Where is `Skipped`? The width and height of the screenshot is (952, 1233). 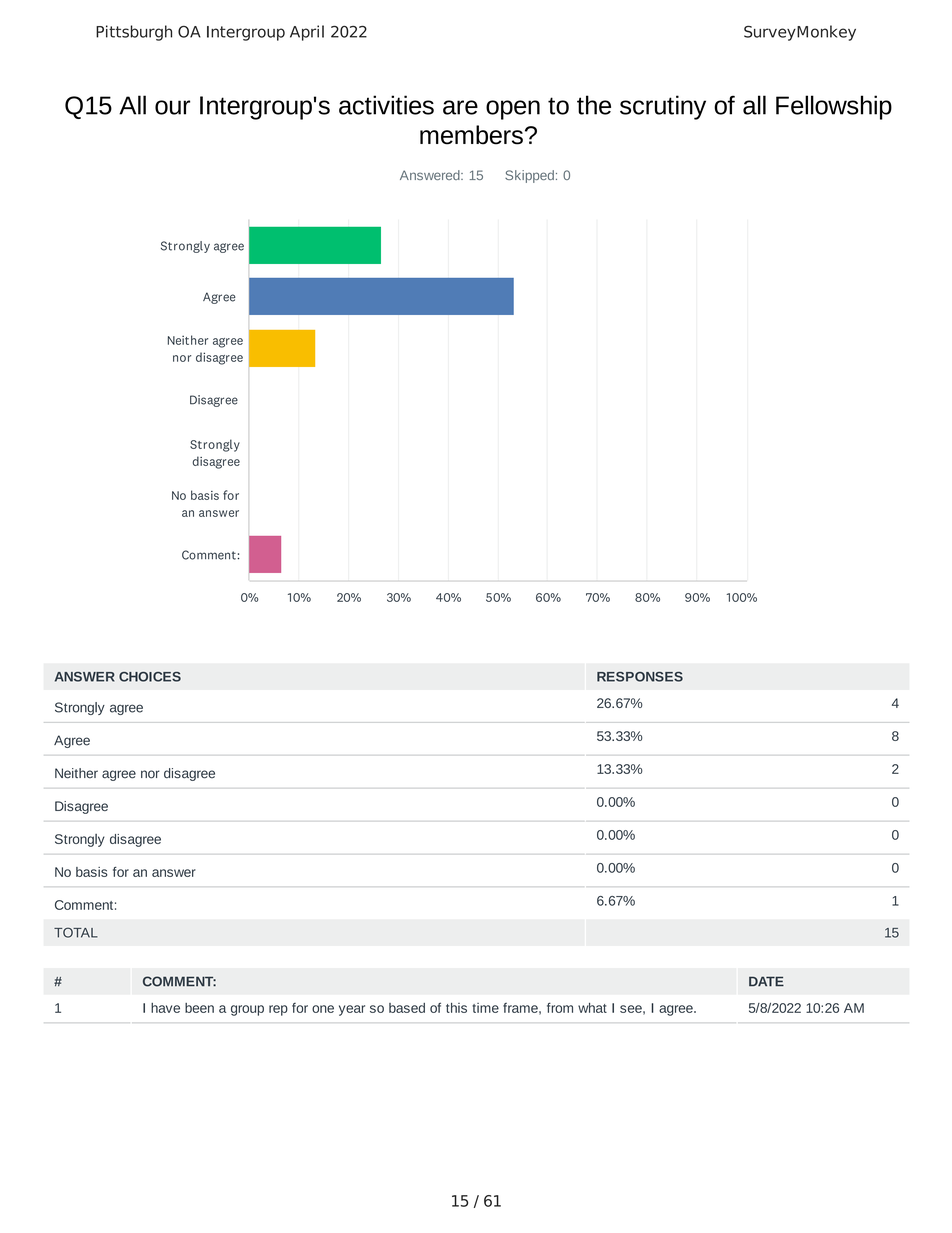 Skipped is located at coordinates (529, 176).
